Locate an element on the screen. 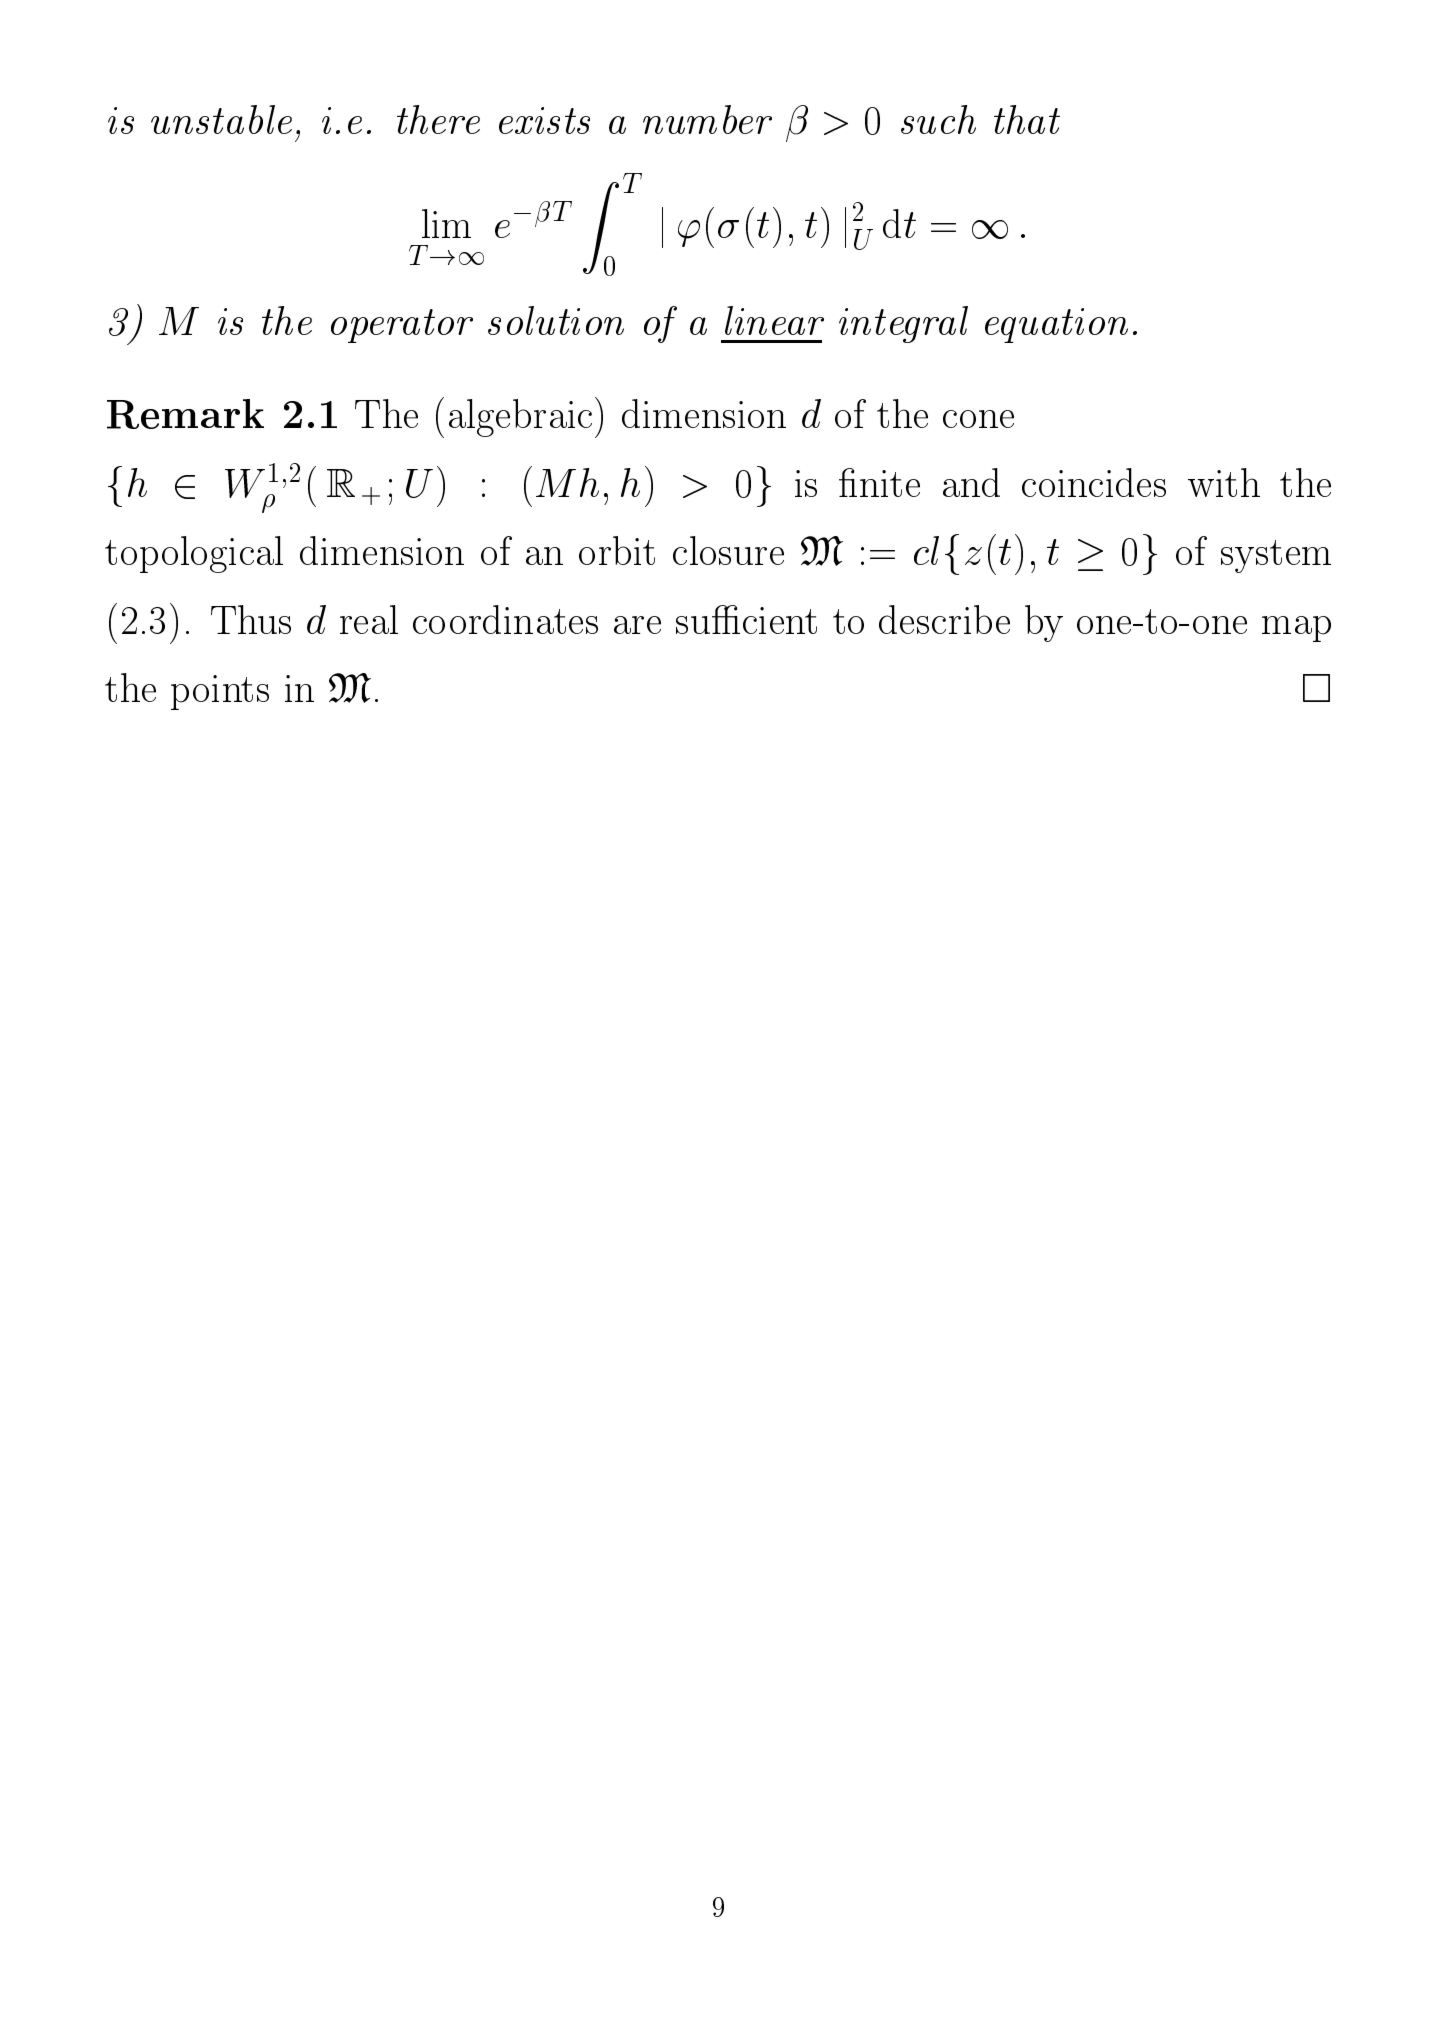 The width and height of the screenshot is (1432, 2026). map is located at coordinates (1296, 629).
